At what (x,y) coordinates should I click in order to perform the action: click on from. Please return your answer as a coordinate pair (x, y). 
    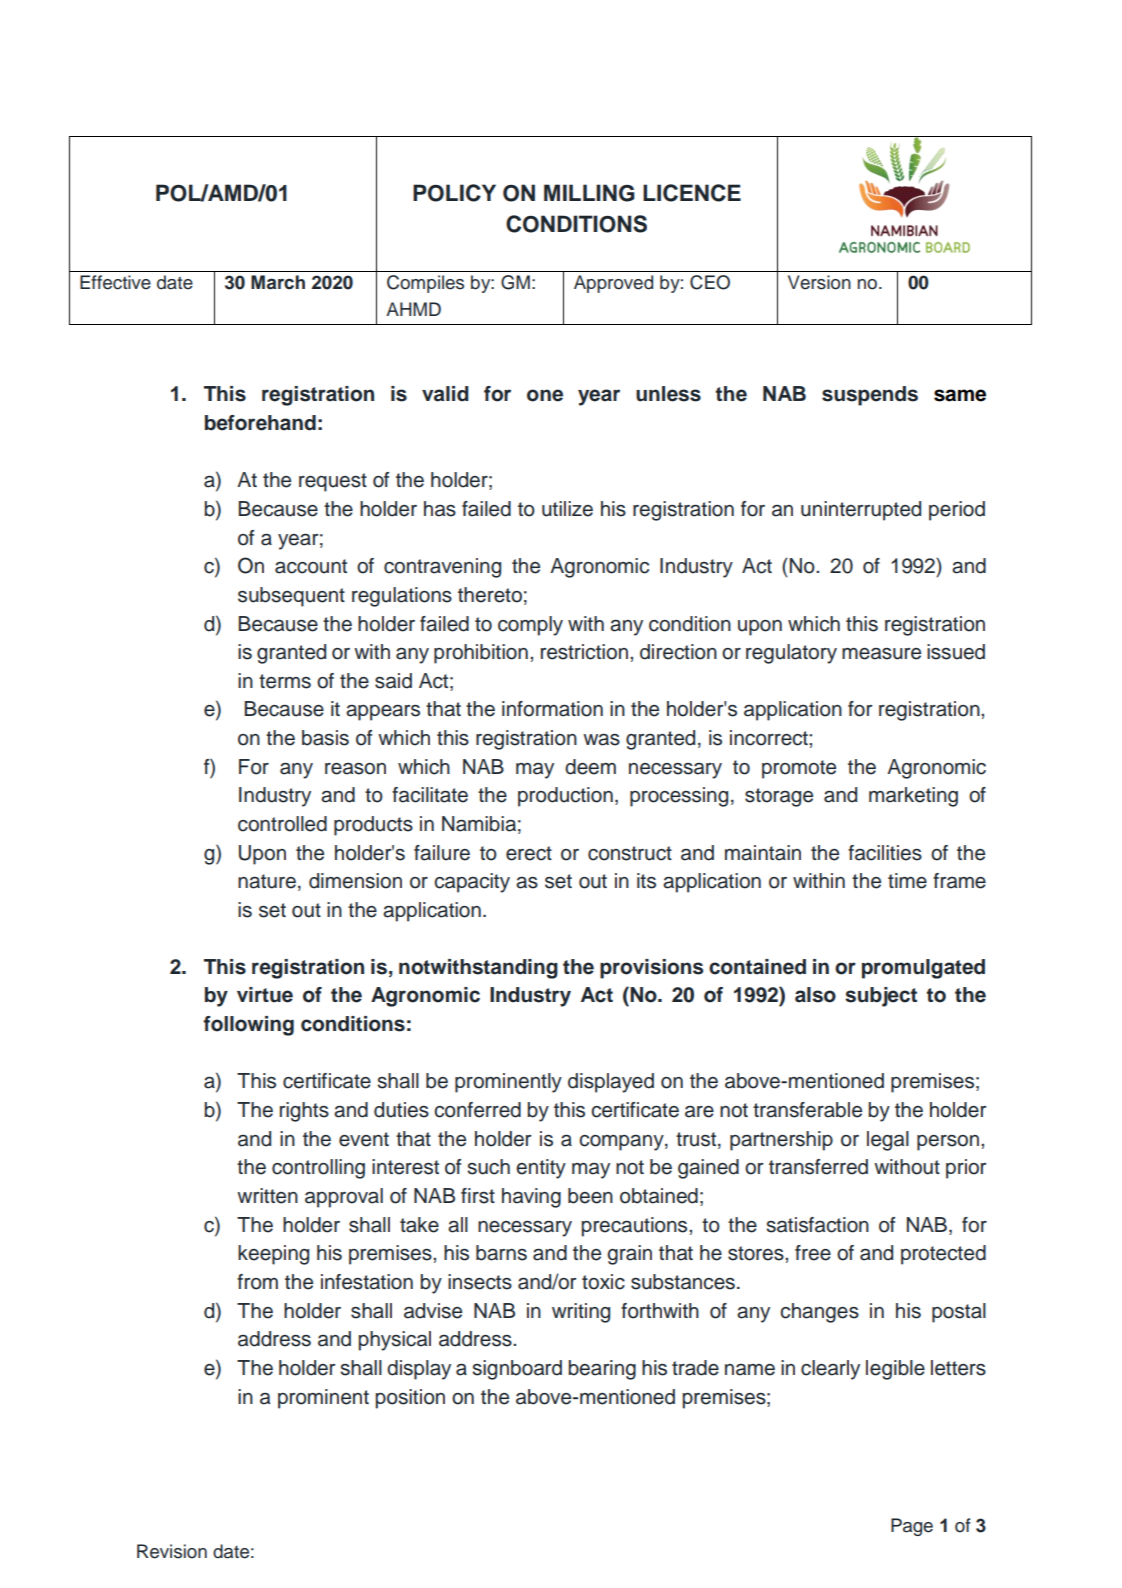
    Looking at the image, I should click on (257, 1282).
